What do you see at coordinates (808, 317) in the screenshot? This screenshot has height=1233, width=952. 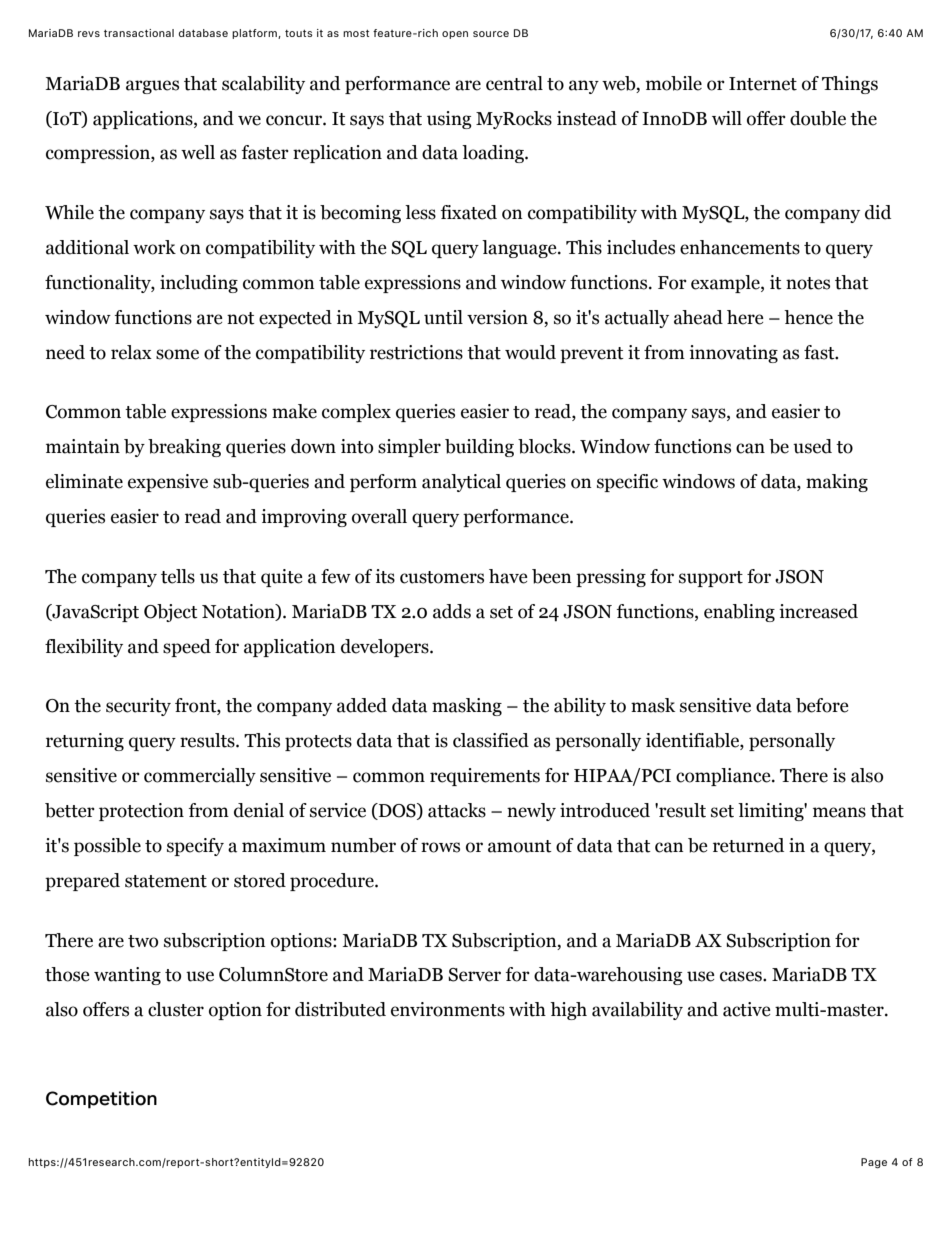 I see `hence` at bounding box center [808, 317].
